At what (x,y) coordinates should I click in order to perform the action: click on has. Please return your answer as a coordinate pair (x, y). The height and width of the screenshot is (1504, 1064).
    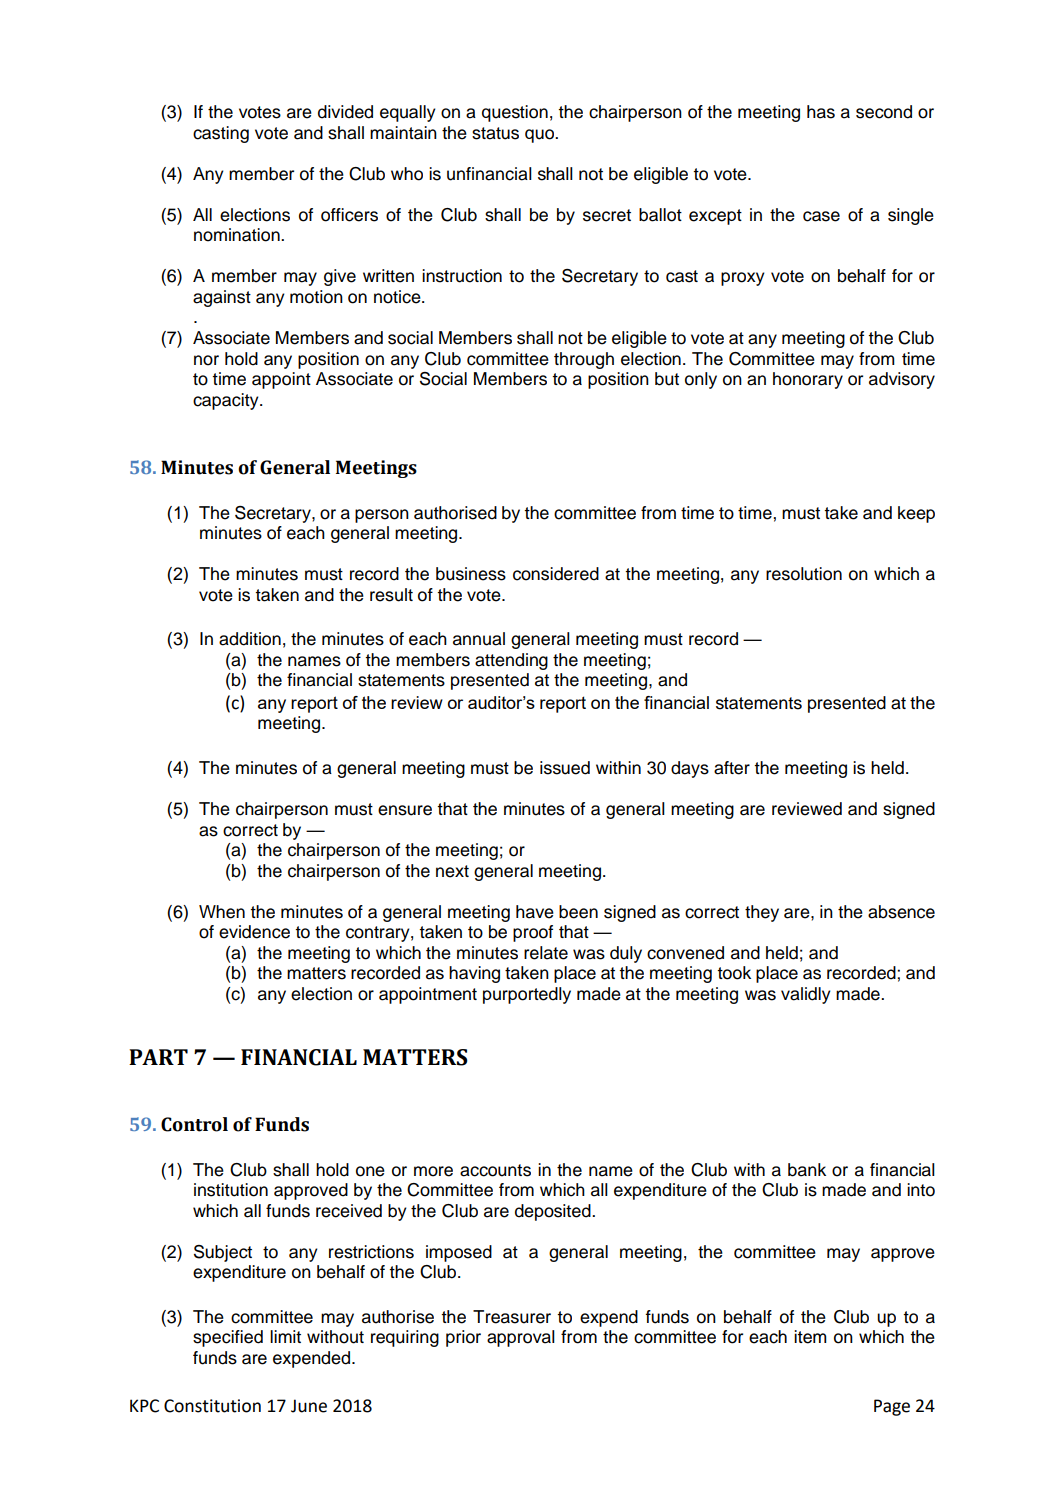
    Looking at the image, I should click on (821, 112).
